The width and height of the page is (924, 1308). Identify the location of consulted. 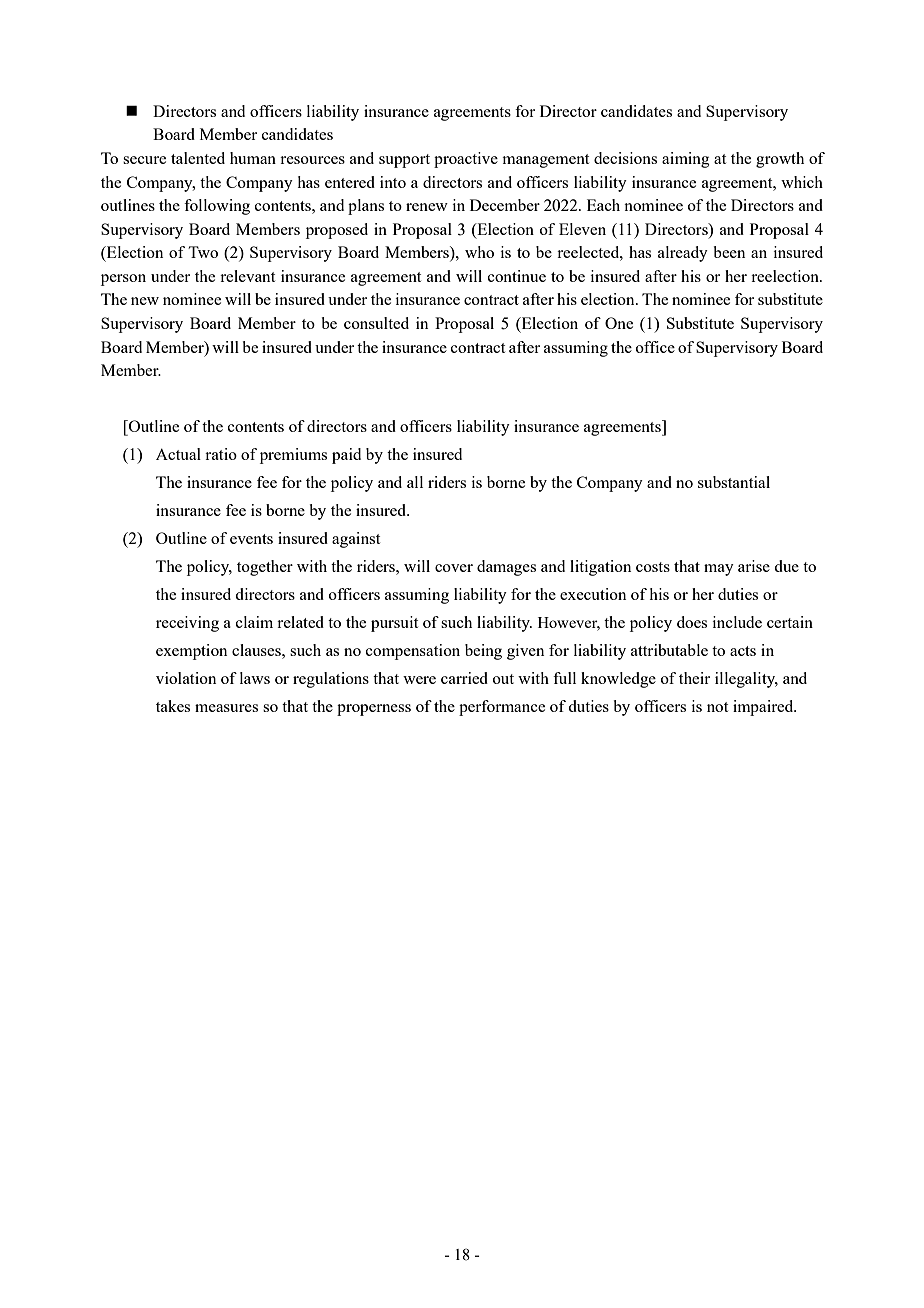
(376, 323).
